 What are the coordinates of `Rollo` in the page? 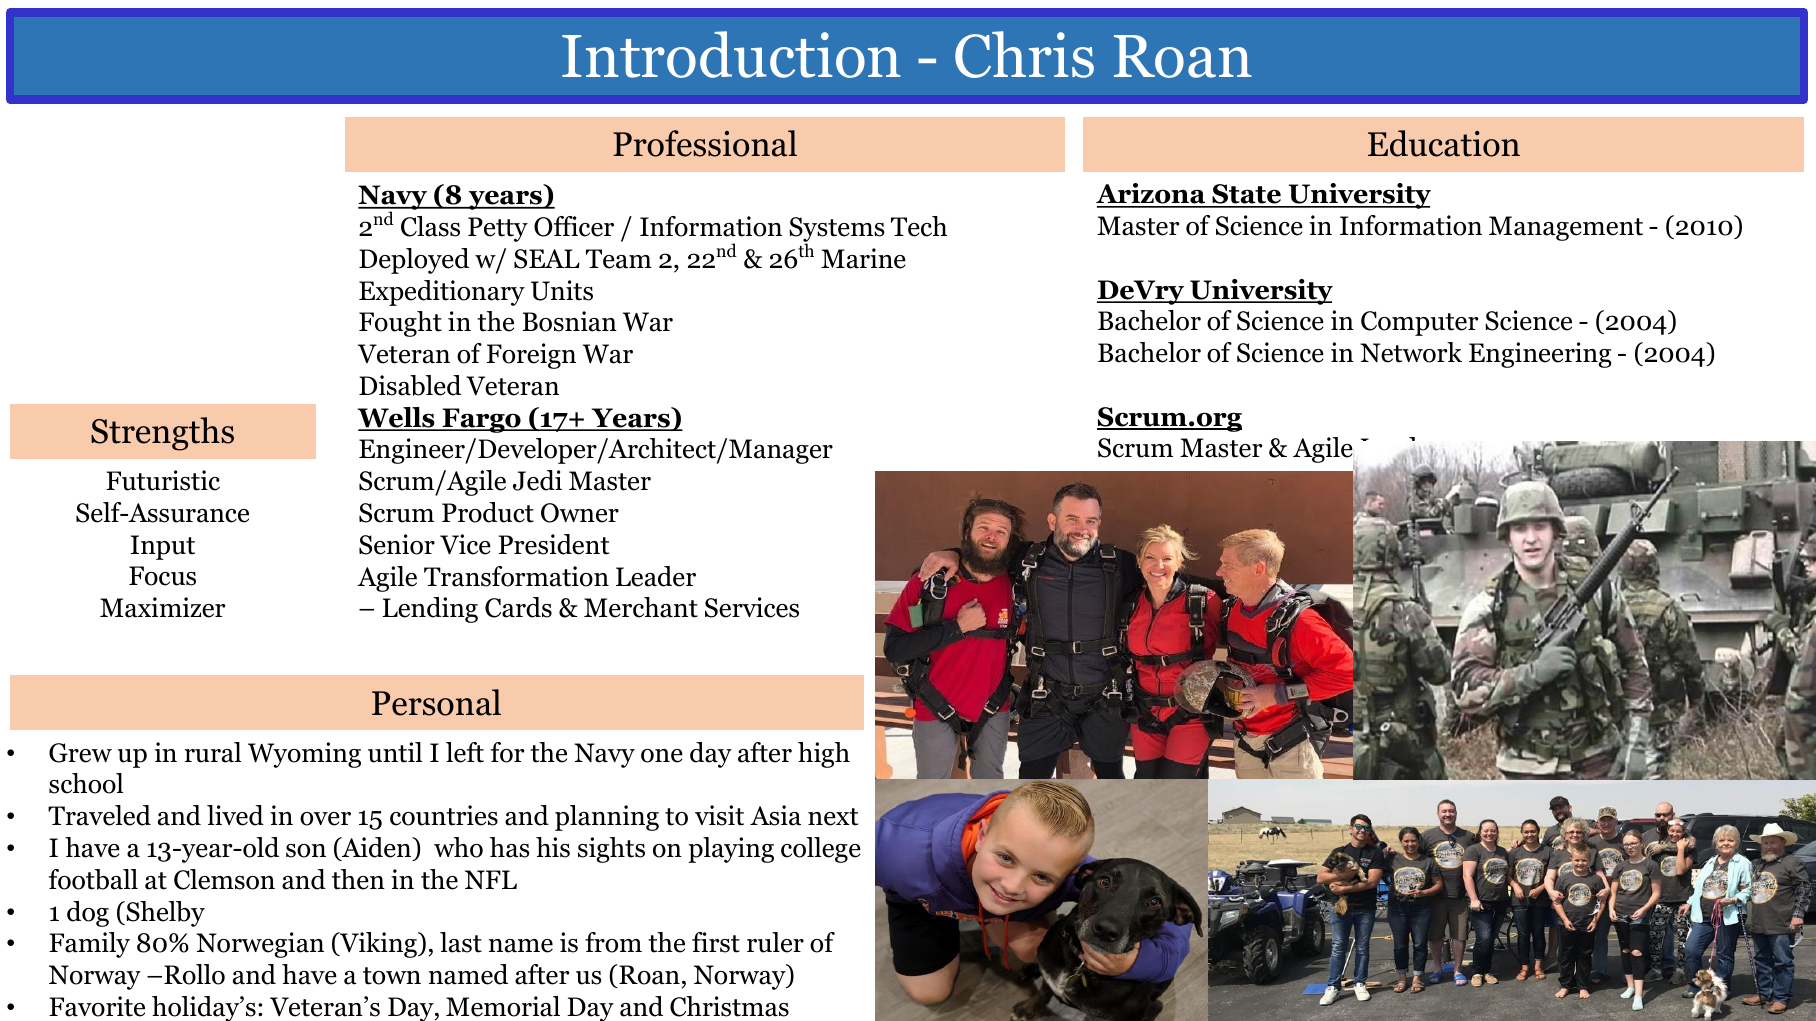 It's located at (194, 974).
